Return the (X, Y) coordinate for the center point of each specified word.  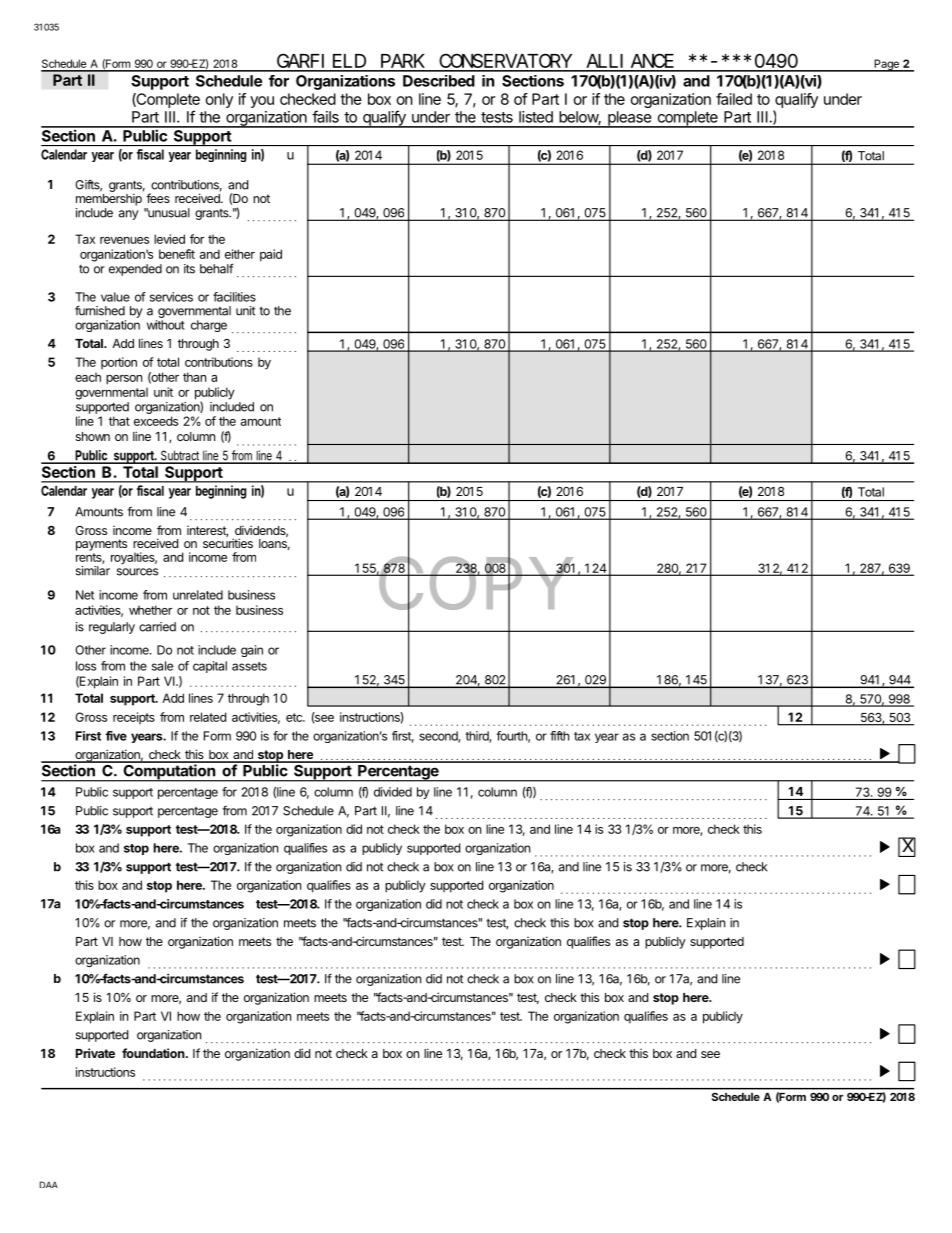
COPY (475, 583)
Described (439, 81)
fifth (559, 736)
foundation (154, 1053)
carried (157, 627)
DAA (49, 1184)
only (219, 100)
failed (734, 99)
